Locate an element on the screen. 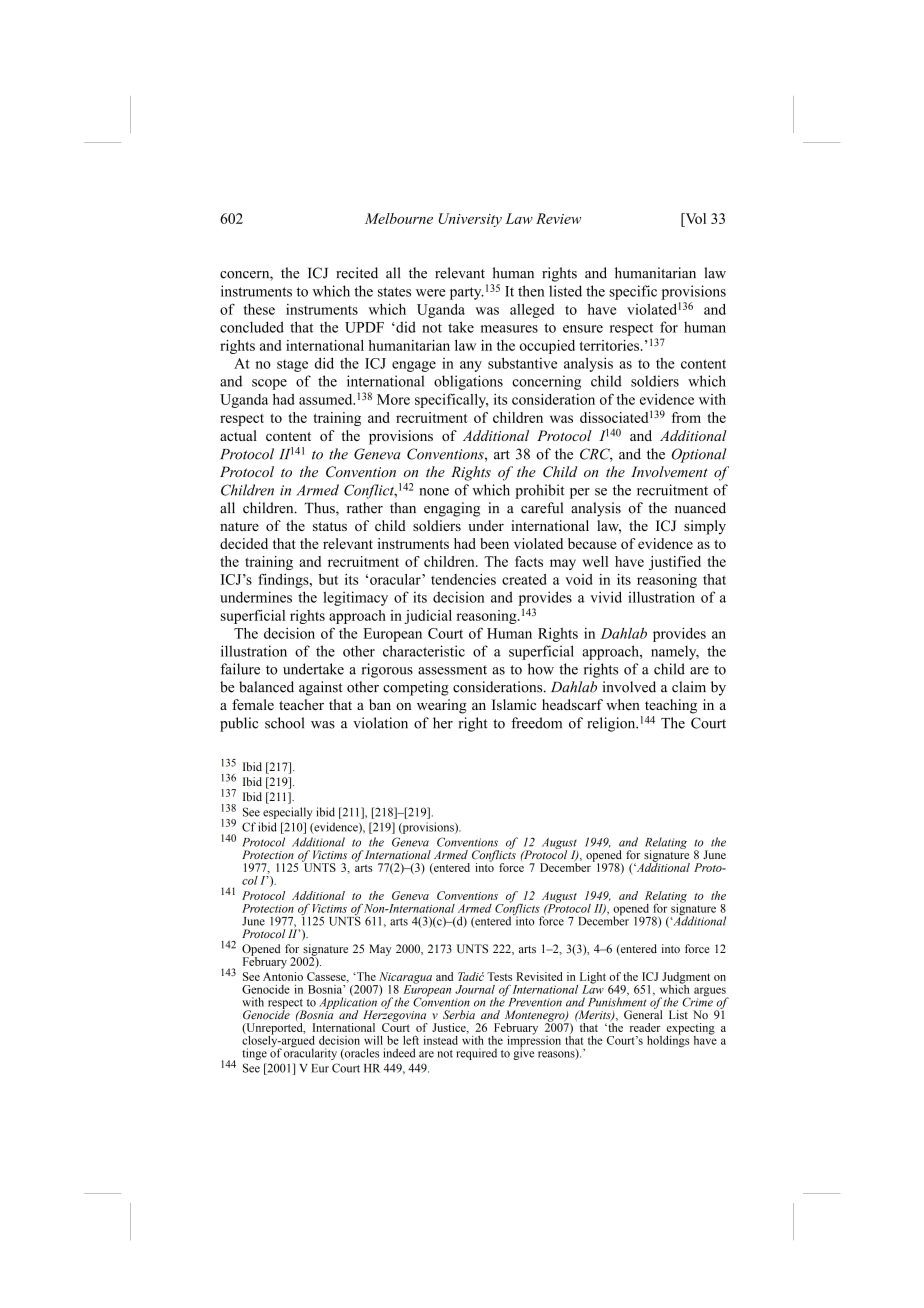  balanced is located at coordinates (266, 687).
